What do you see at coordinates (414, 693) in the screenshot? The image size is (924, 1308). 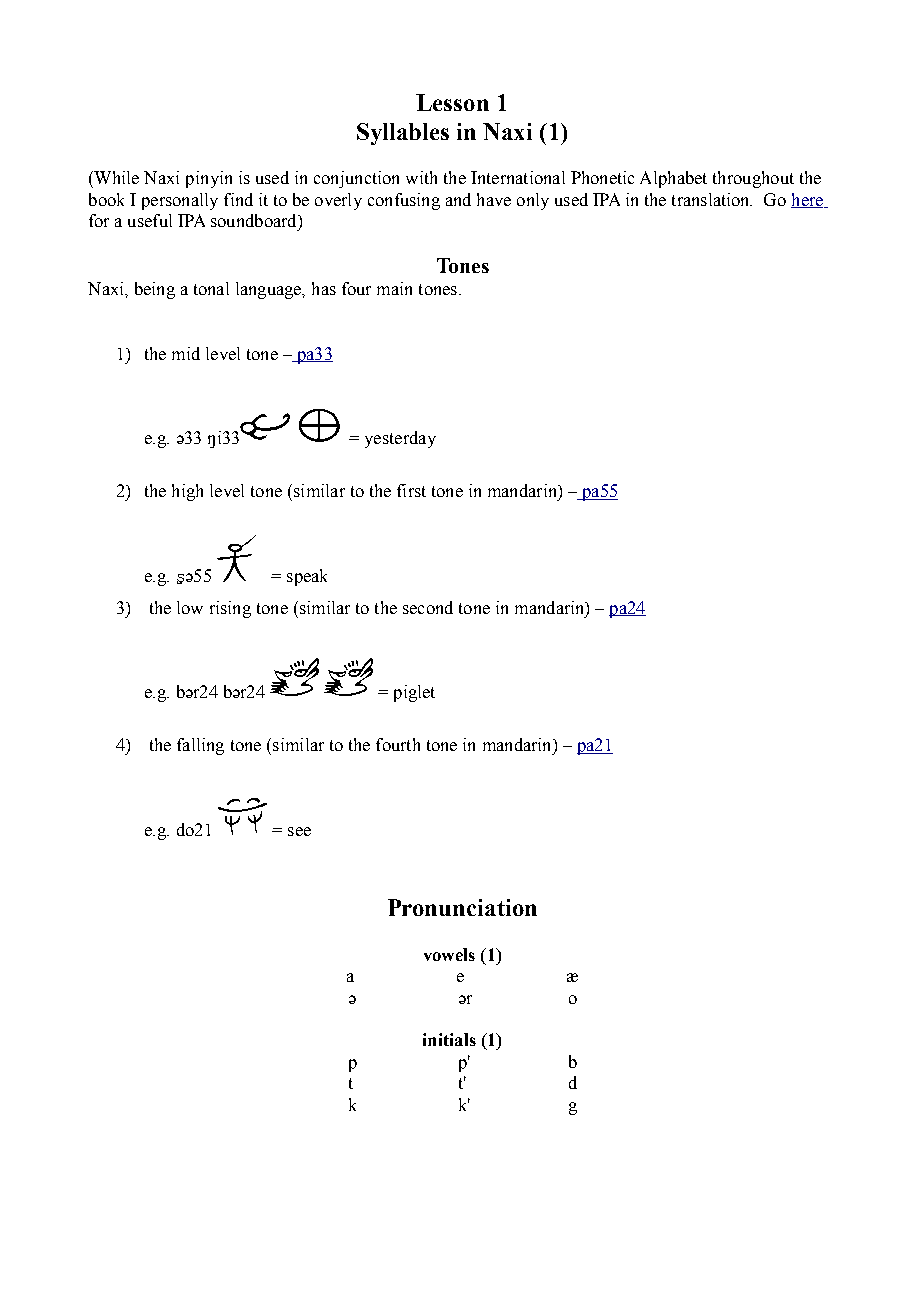 I see `piglet` at bounding box center [414, 693].
